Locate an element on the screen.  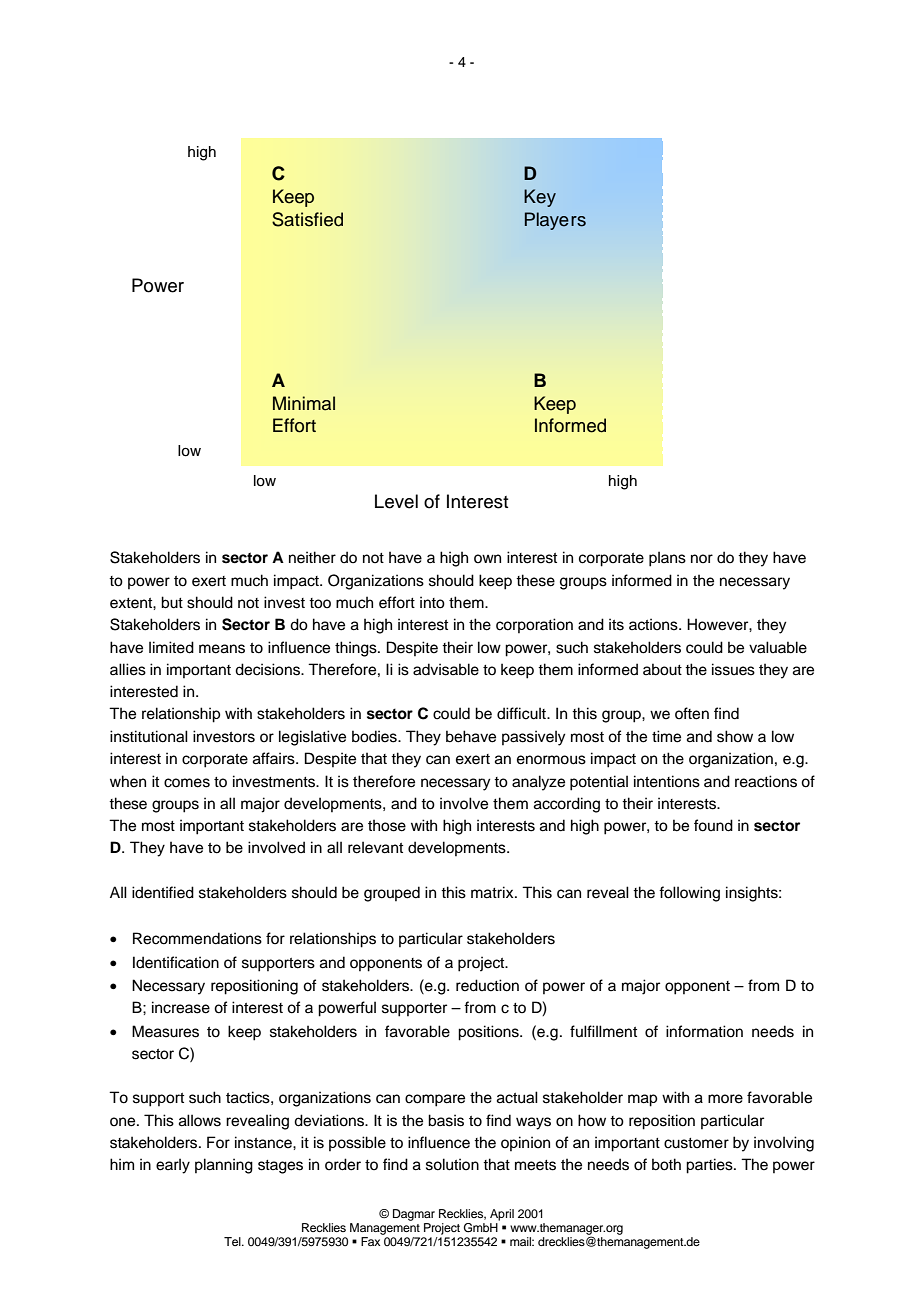
Players is located at coordinates (555, 221).
